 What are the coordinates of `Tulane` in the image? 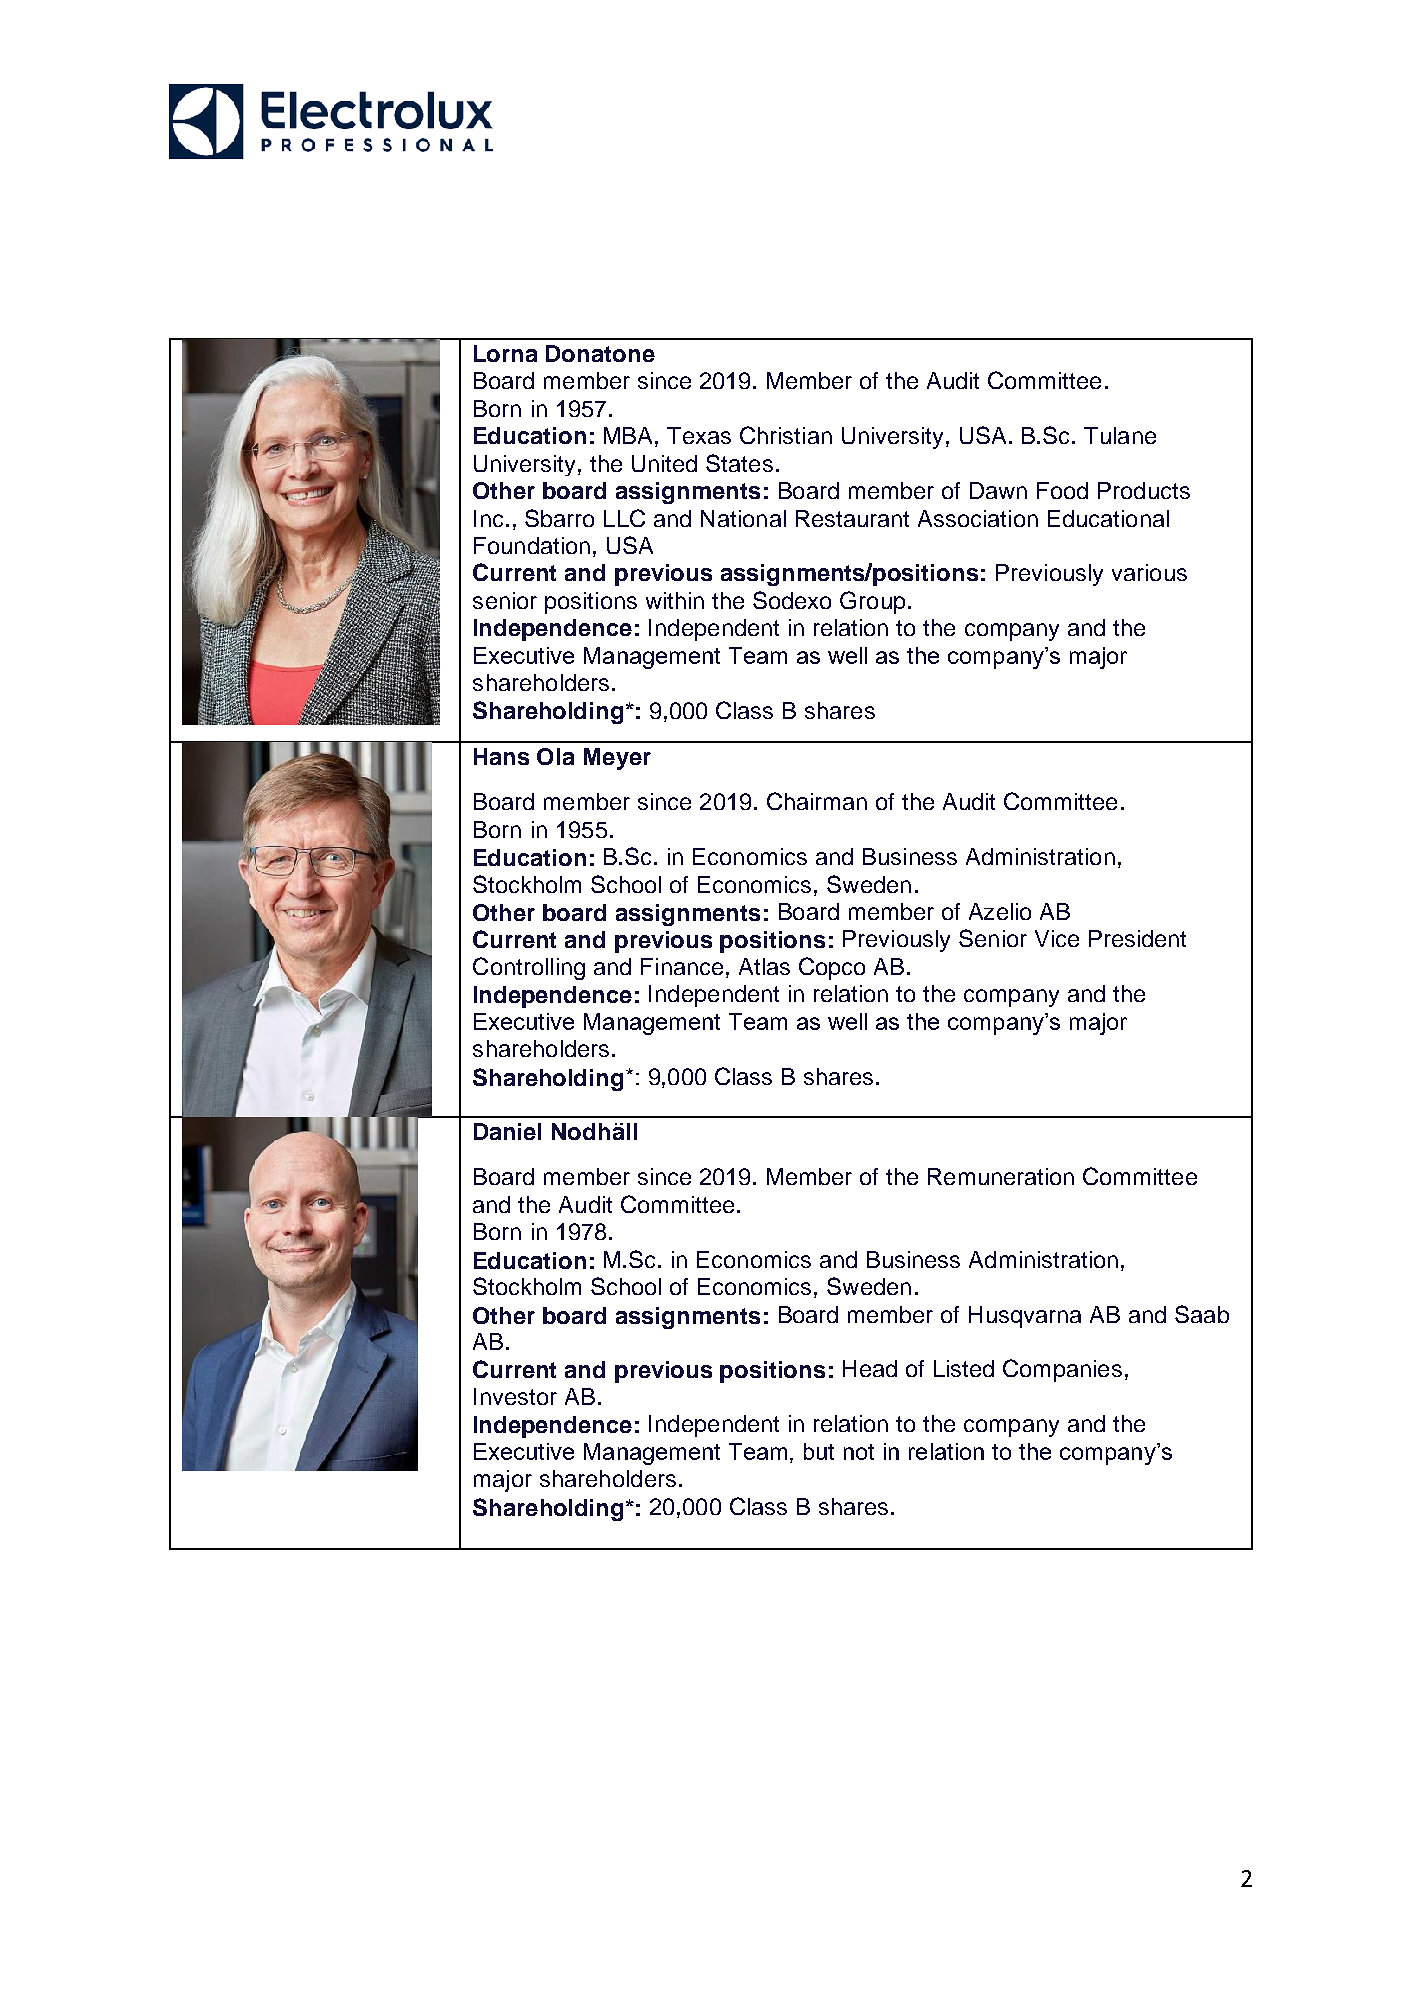 It's located at (1120, 435).
